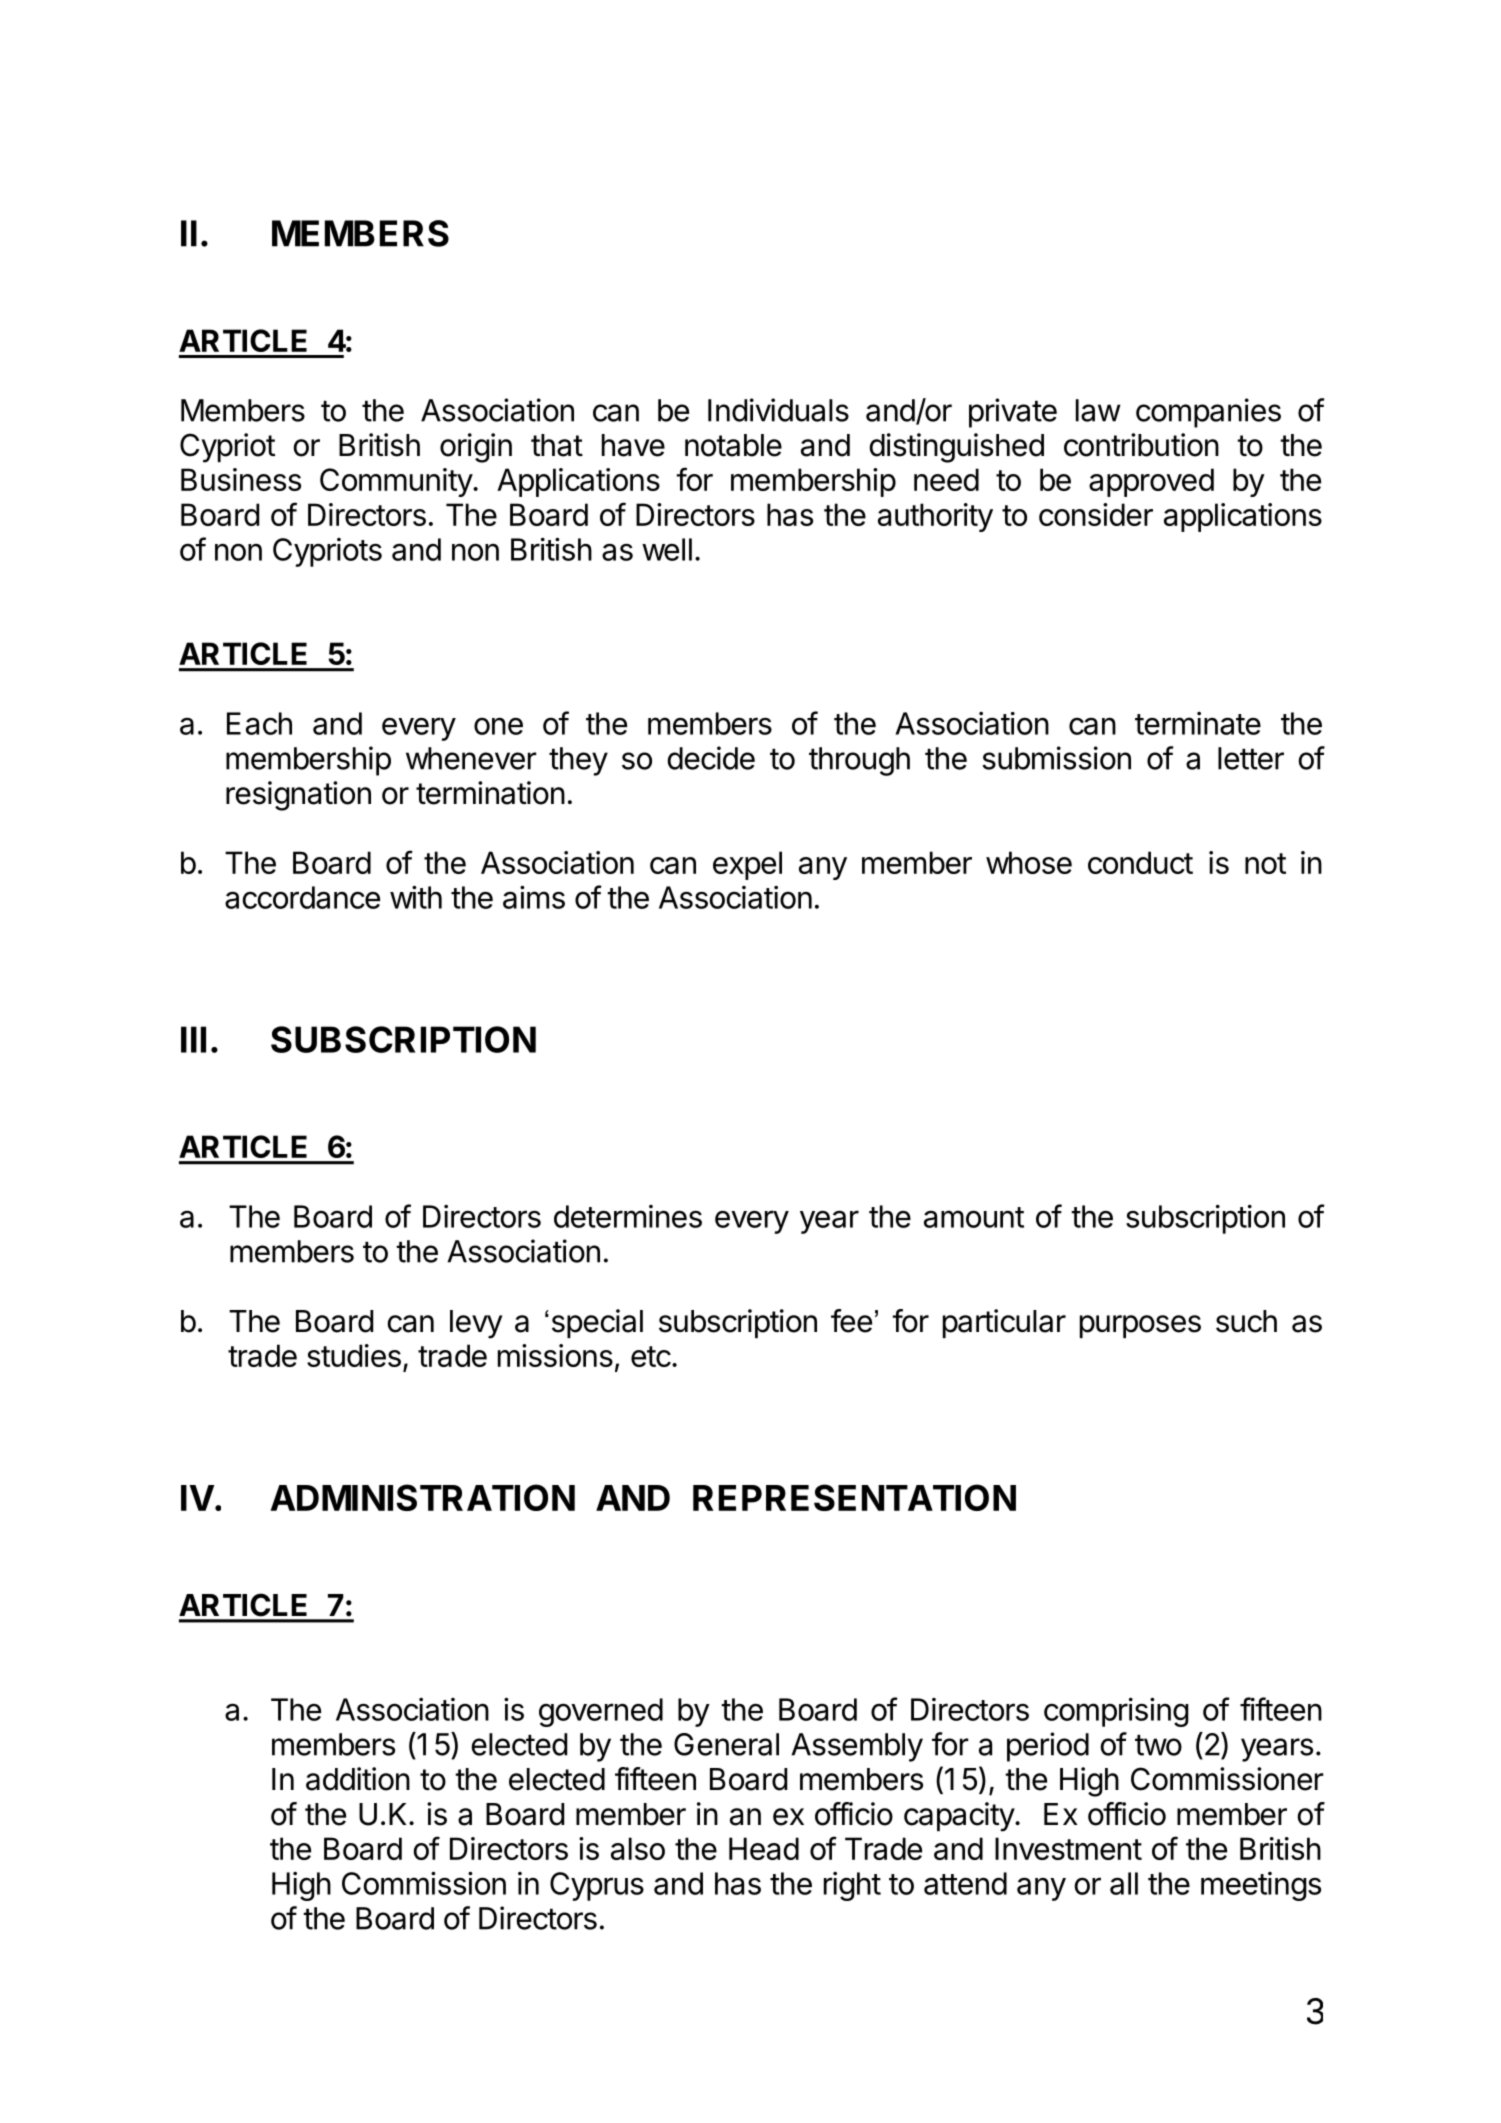  What do you see at coordinates (1141, 445) in the screenshot?
I see `contribution` at bounding box center [1141, 445].
